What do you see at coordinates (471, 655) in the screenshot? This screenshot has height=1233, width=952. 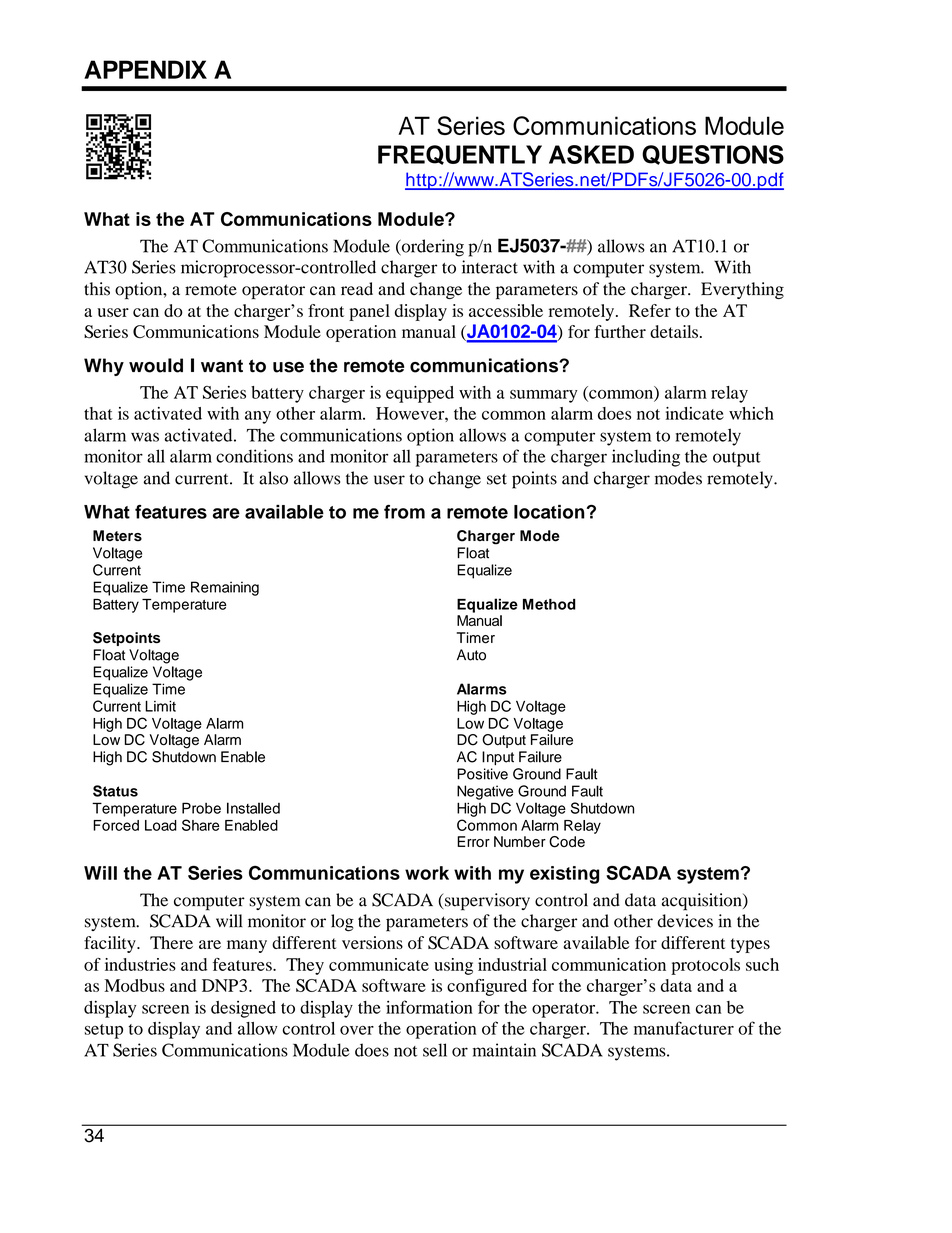 I see `Auto` at bounding box center [471, 655].
